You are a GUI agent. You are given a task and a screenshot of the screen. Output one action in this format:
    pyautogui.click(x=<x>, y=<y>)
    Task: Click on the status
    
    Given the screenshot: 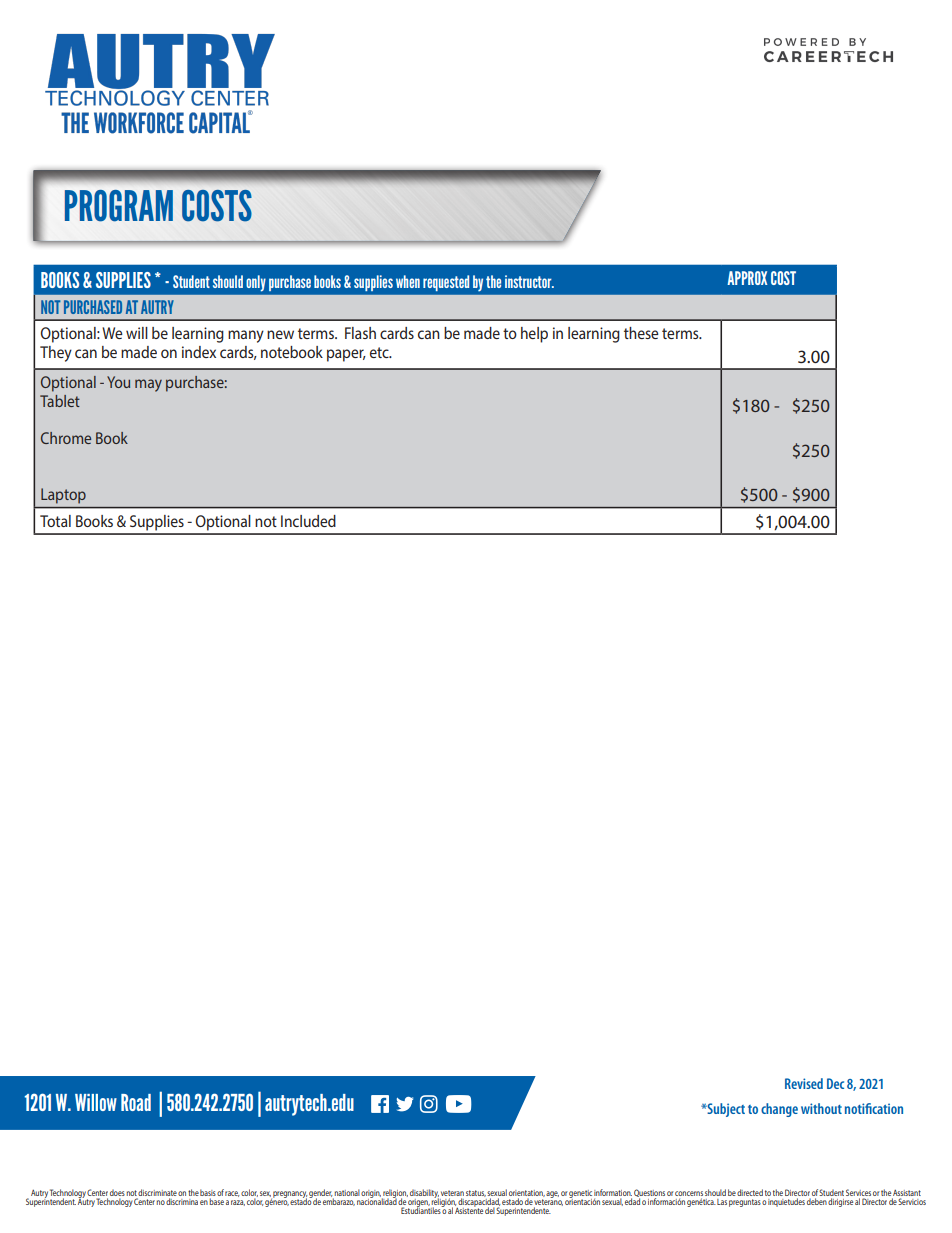 What is the action you would take?
    pyautogui.click(x=476, y=1193)
